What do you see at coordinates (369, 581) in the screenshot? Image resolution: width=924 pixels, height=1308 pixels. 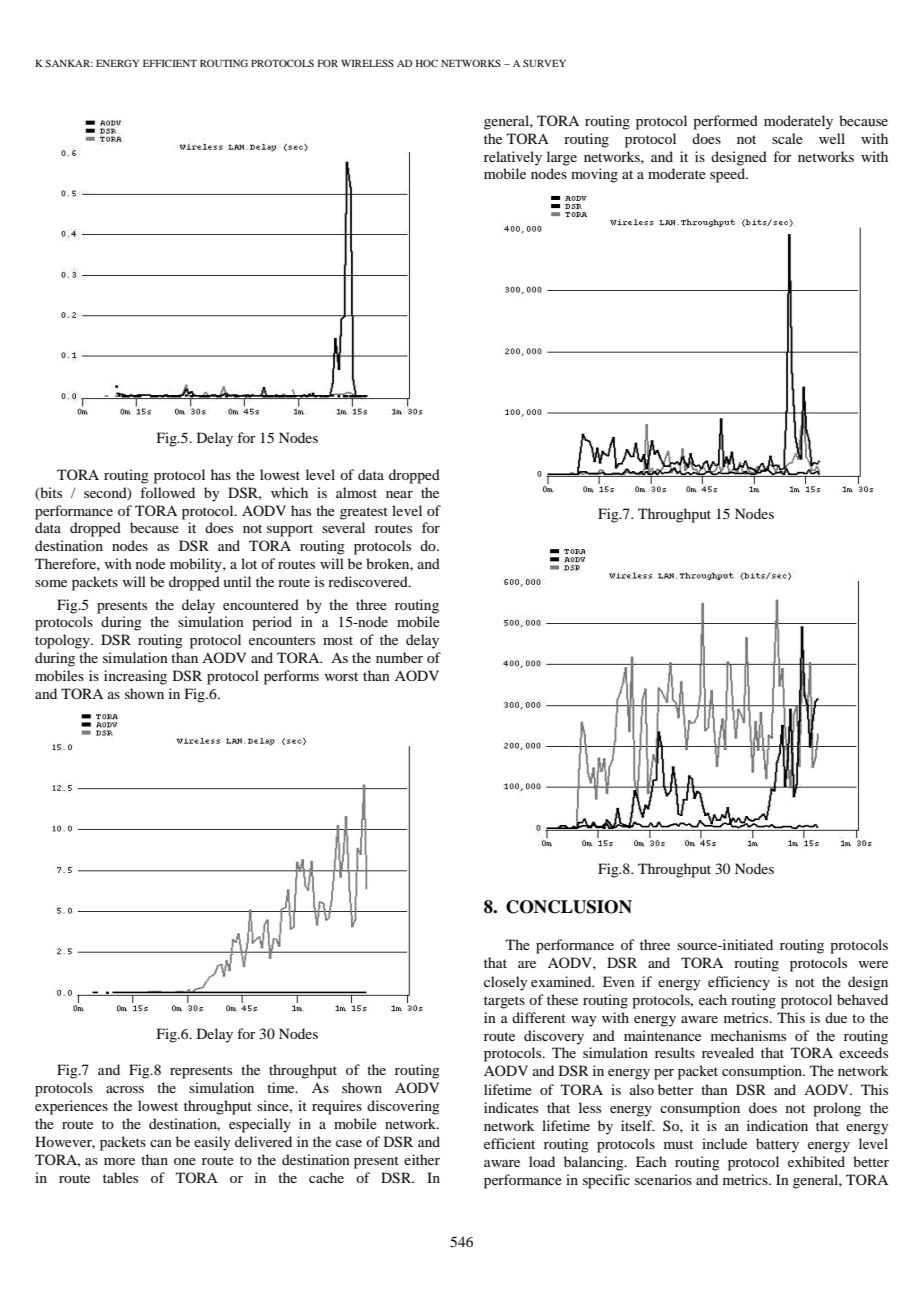 I see `rediscovered` at bounding box center [369, 581].
